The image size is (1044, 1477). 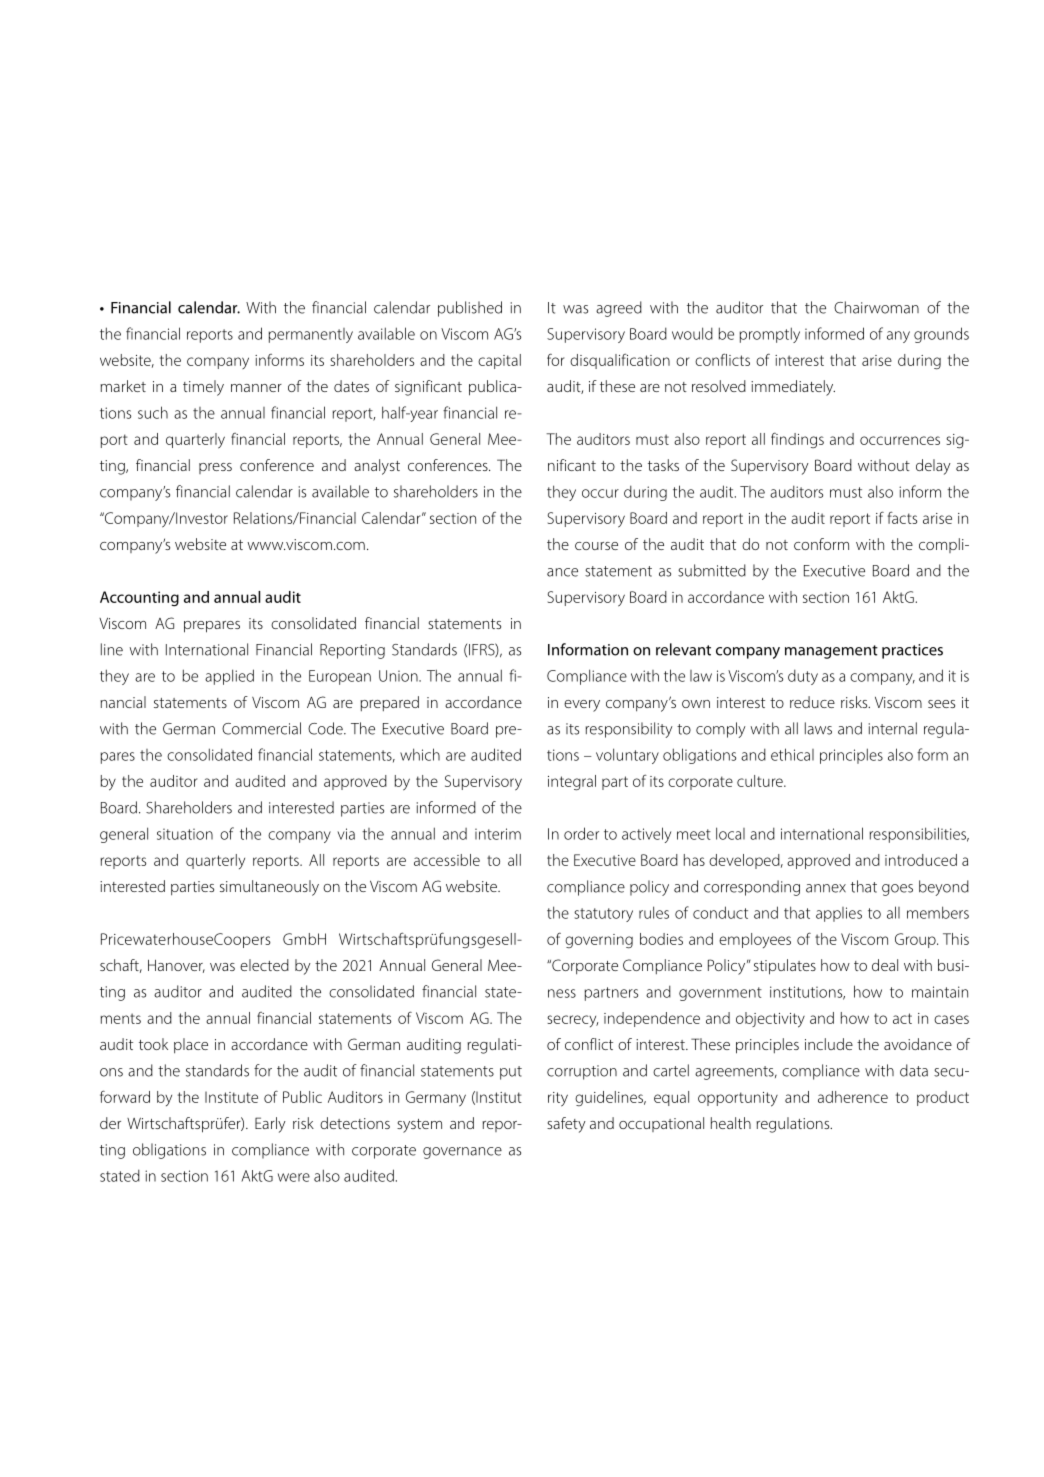 I want to click on elected, so click(x=264, y=965).
